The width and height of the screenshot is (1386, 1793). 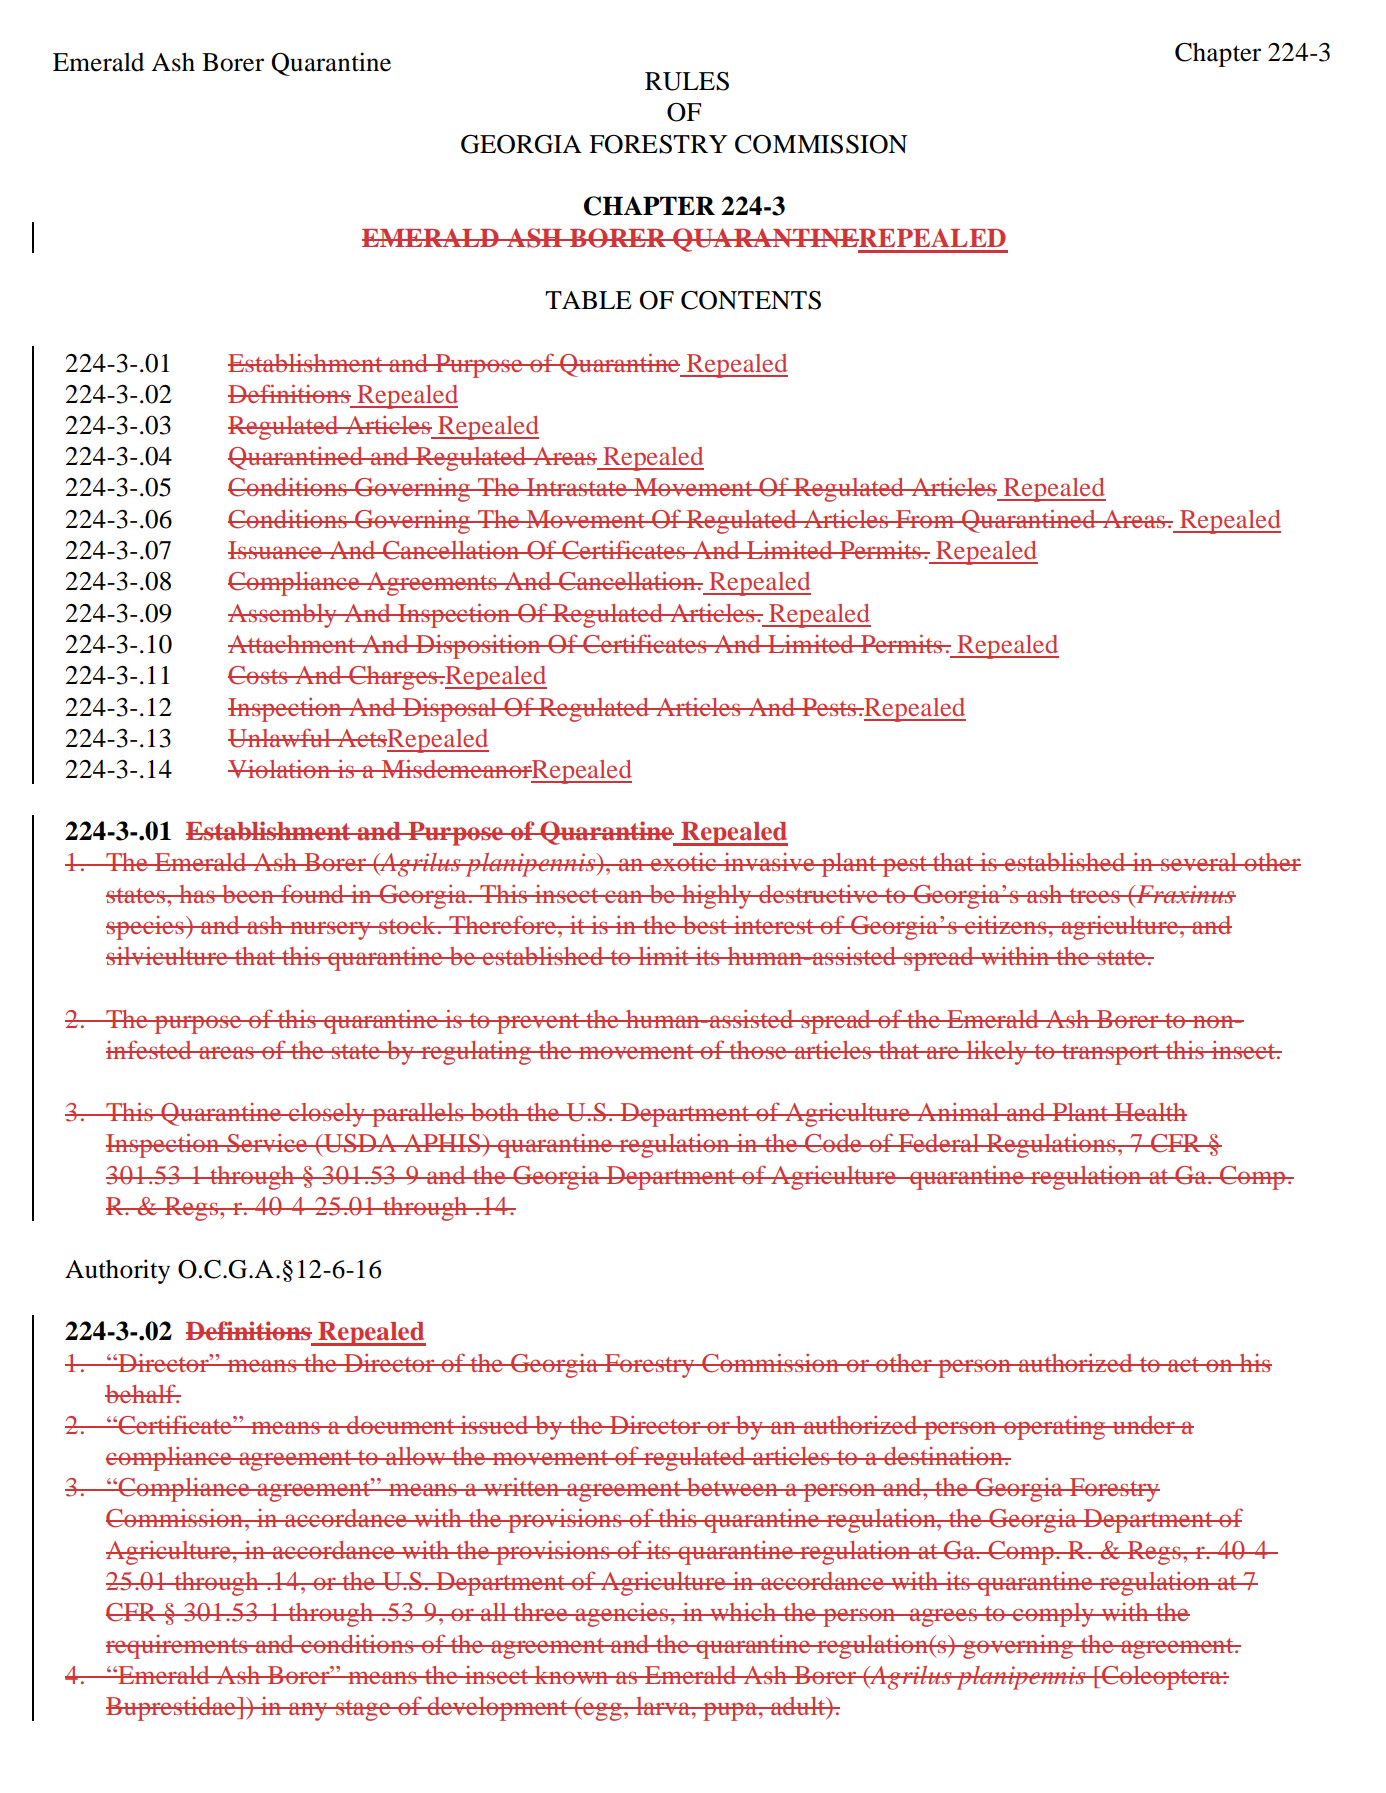 I want to click on requirements, so click(x=178, y=1647).
